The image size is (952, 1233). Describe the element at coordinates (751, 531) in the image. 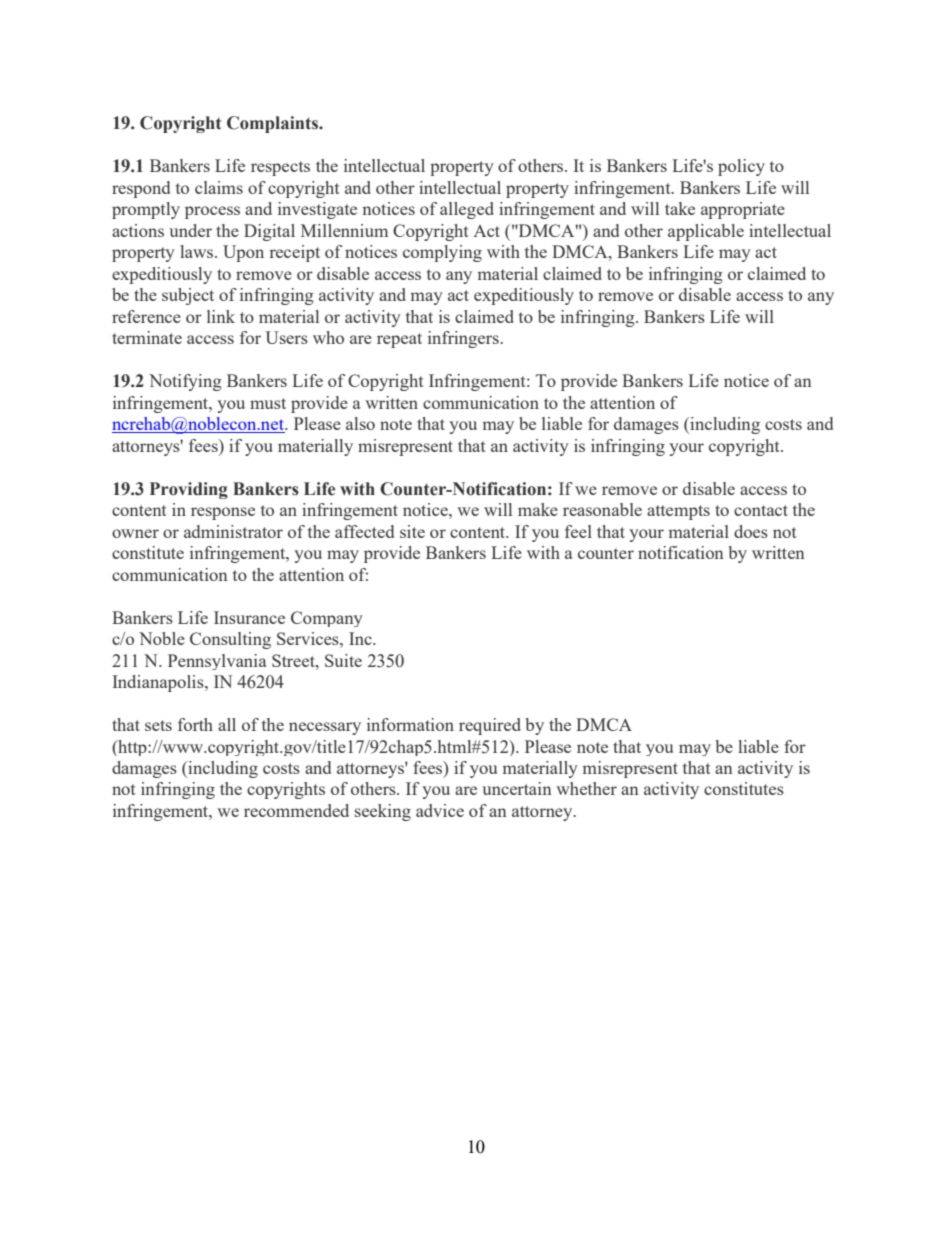

I see `does` at that location.
